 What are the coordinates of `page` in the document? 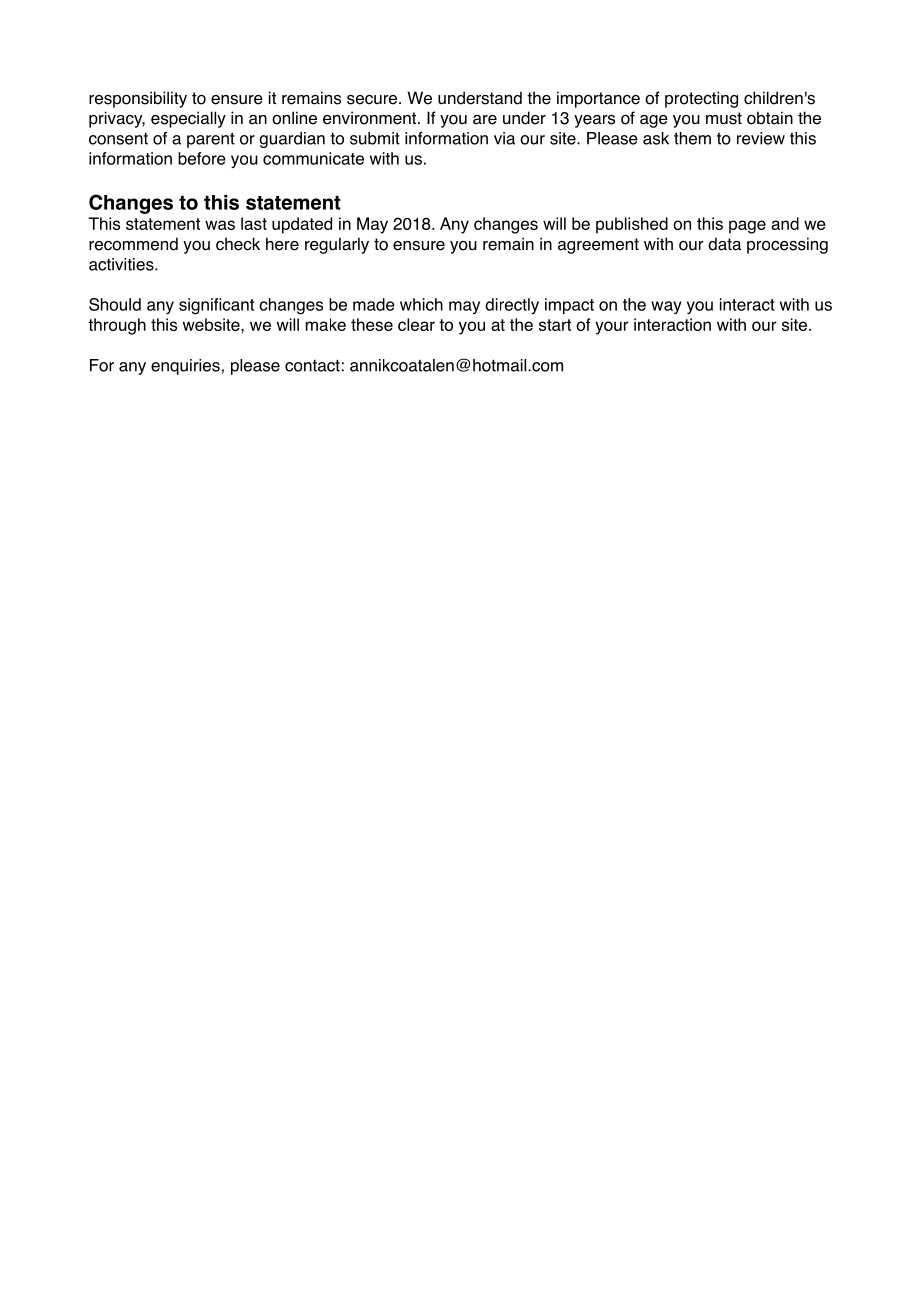 It's located at (747, 227).
